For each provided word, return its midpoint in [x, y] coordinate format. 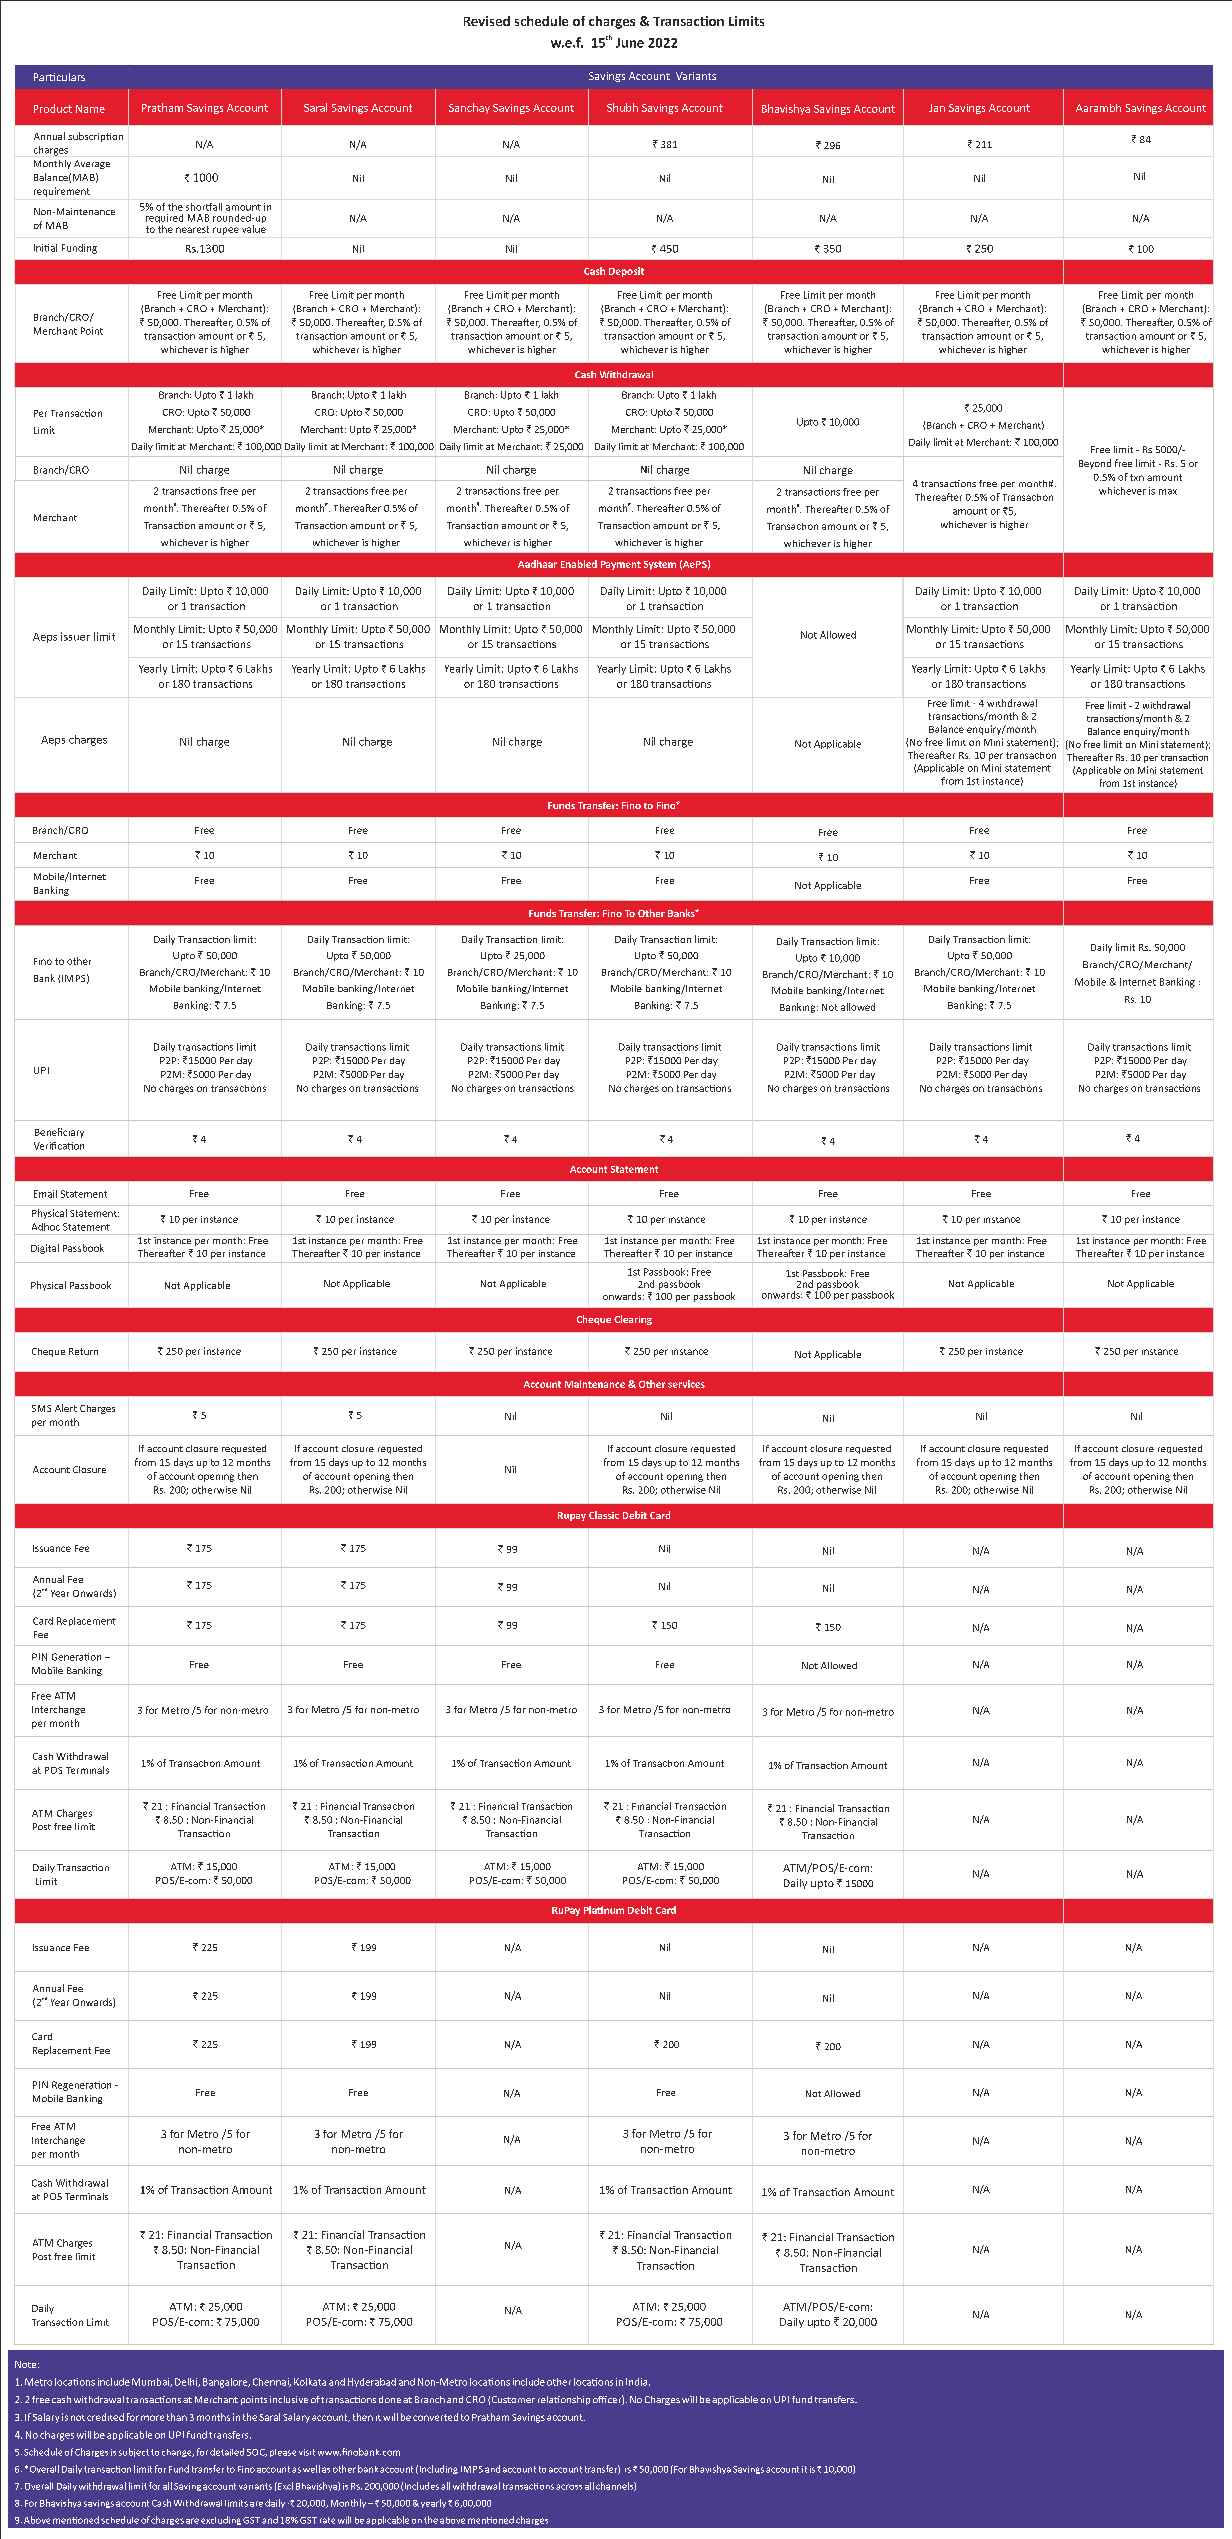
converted [435, 2417]
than [177, 2417]
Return [83, 1351]
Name [90, 109]
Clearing [633, 1320]
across [569, 2487]
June [630, 43]
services [686, 1384]
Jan [937, 108]
